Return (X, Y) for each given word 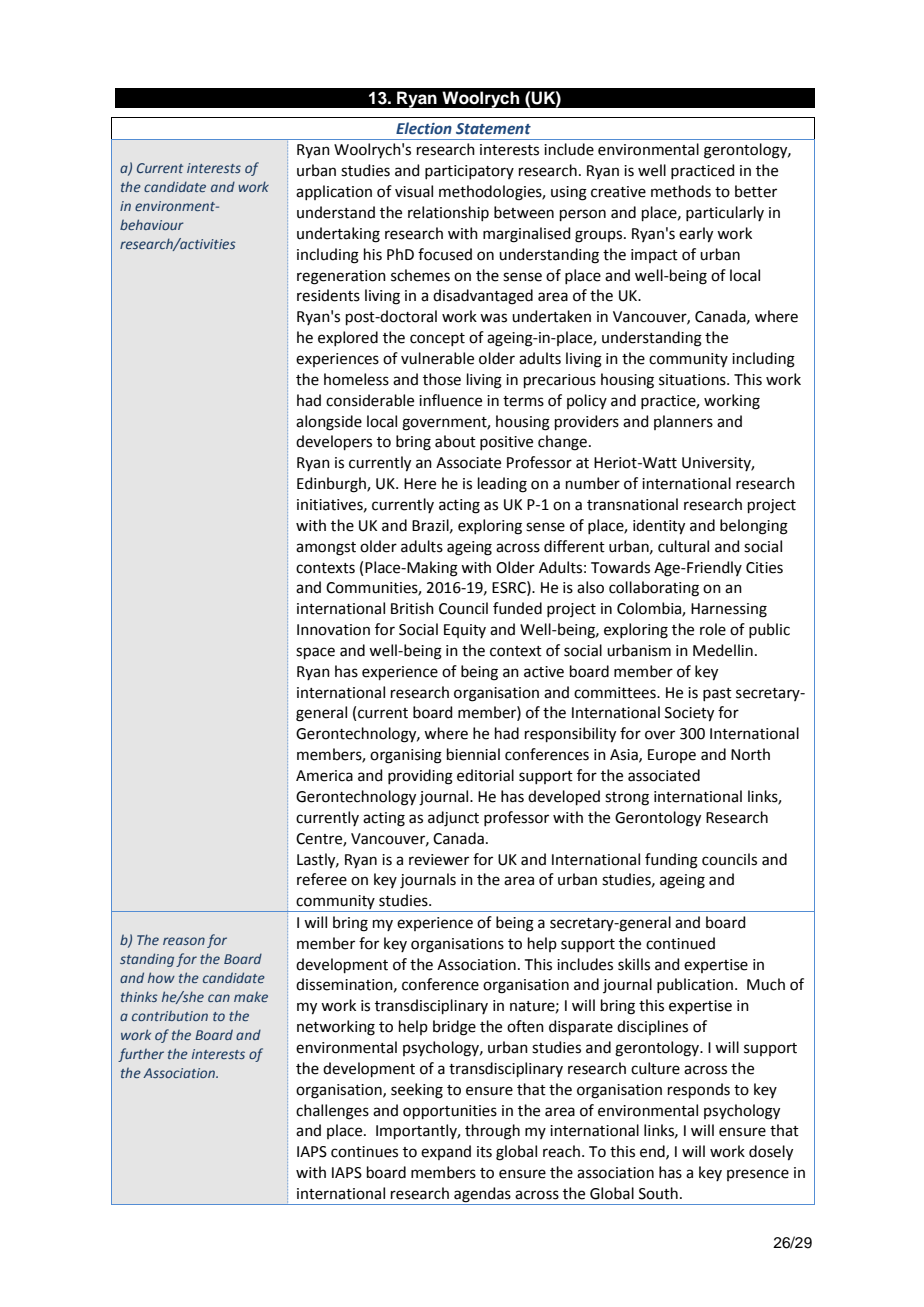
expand (446, 1152)
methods (681, 191)
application (334, 192)
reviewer (439, 860)
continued (680, 943)
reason (184, 941)
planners (683, 422)
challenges (332, 1112)
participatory (469, 172)
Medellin (723, 650)
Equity (465, 631)
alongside (329, 423)
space (315, 653)
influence (450, 400)
